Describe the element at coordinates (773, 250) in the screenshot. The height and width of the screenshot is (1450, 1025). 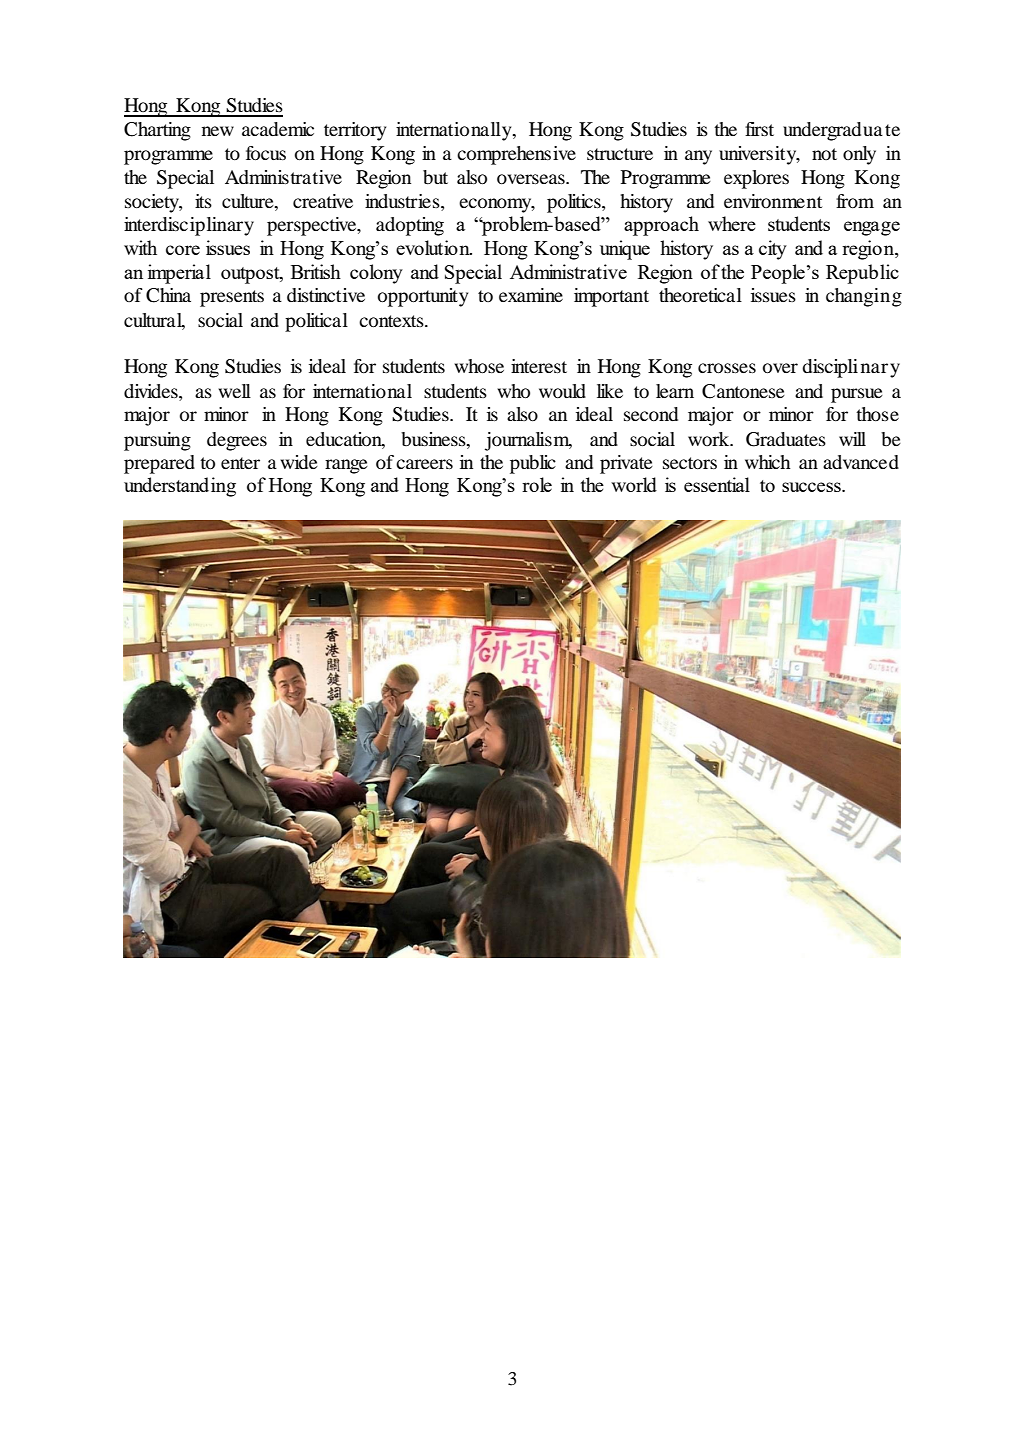
I see `city` at that location.
